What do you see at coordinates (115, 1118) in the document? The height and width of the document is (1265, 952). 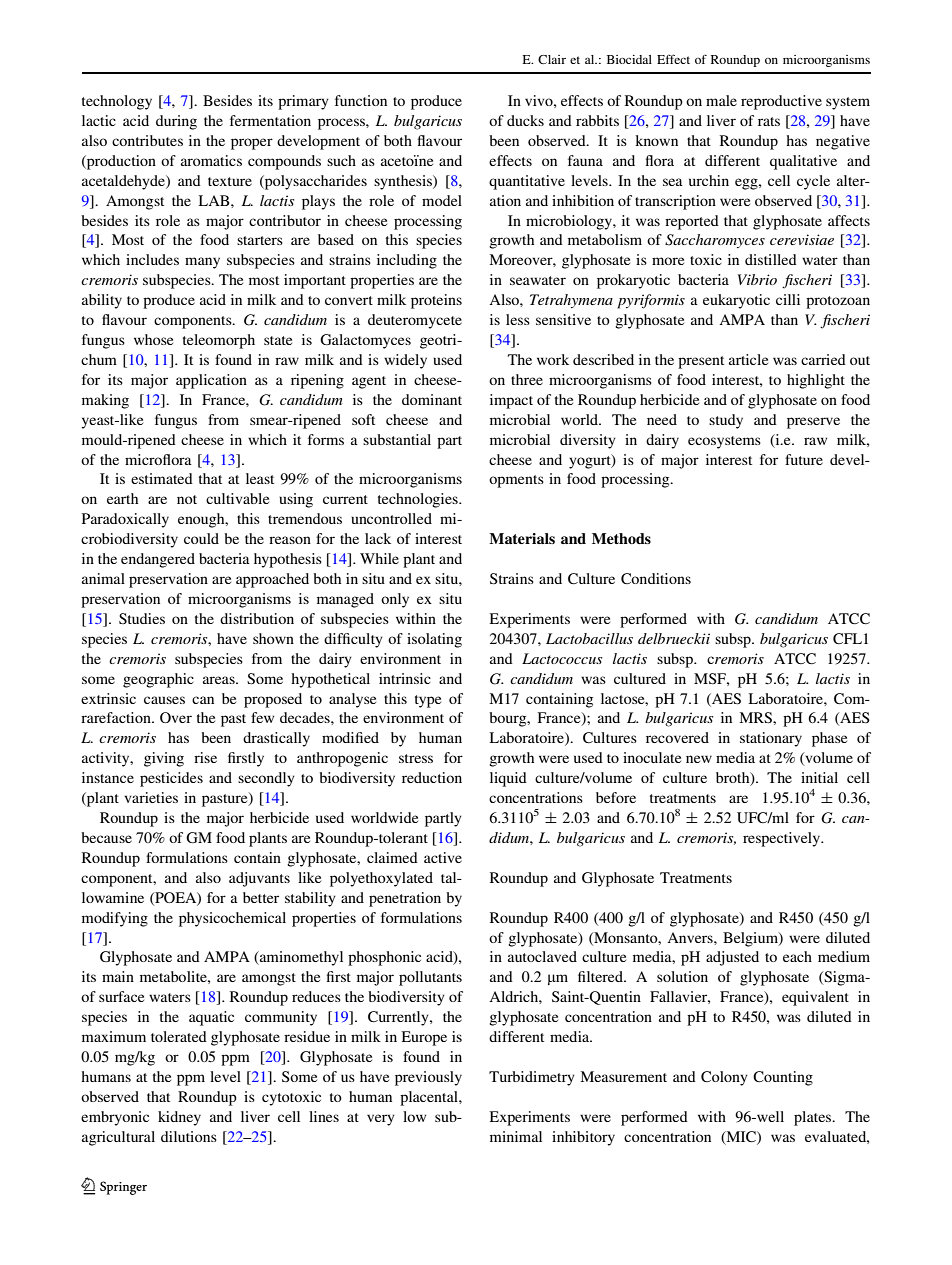 I see `embryonic` at bounding box center [115, 1118].
